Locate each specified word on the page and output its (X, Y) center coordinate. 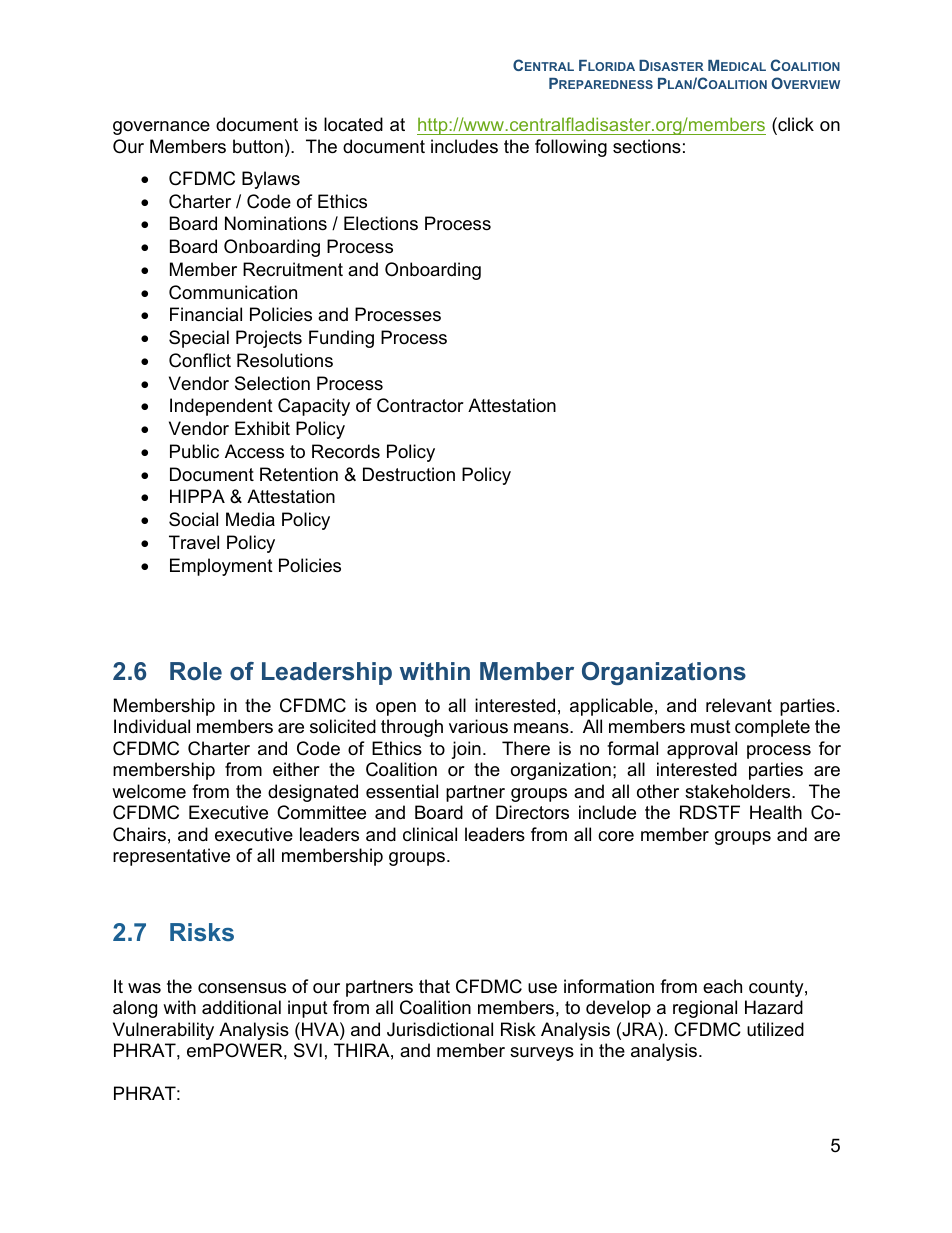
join (466, 750)
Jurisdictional (440, 1029)
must (711, 727)
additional (241, 1007)
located (353, 124)
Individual (152, 726)
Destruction (409, 474)
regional (705, 1009)
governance (161, 128)
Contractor (420, 405)
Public (194, 451)
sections (647, 146)
